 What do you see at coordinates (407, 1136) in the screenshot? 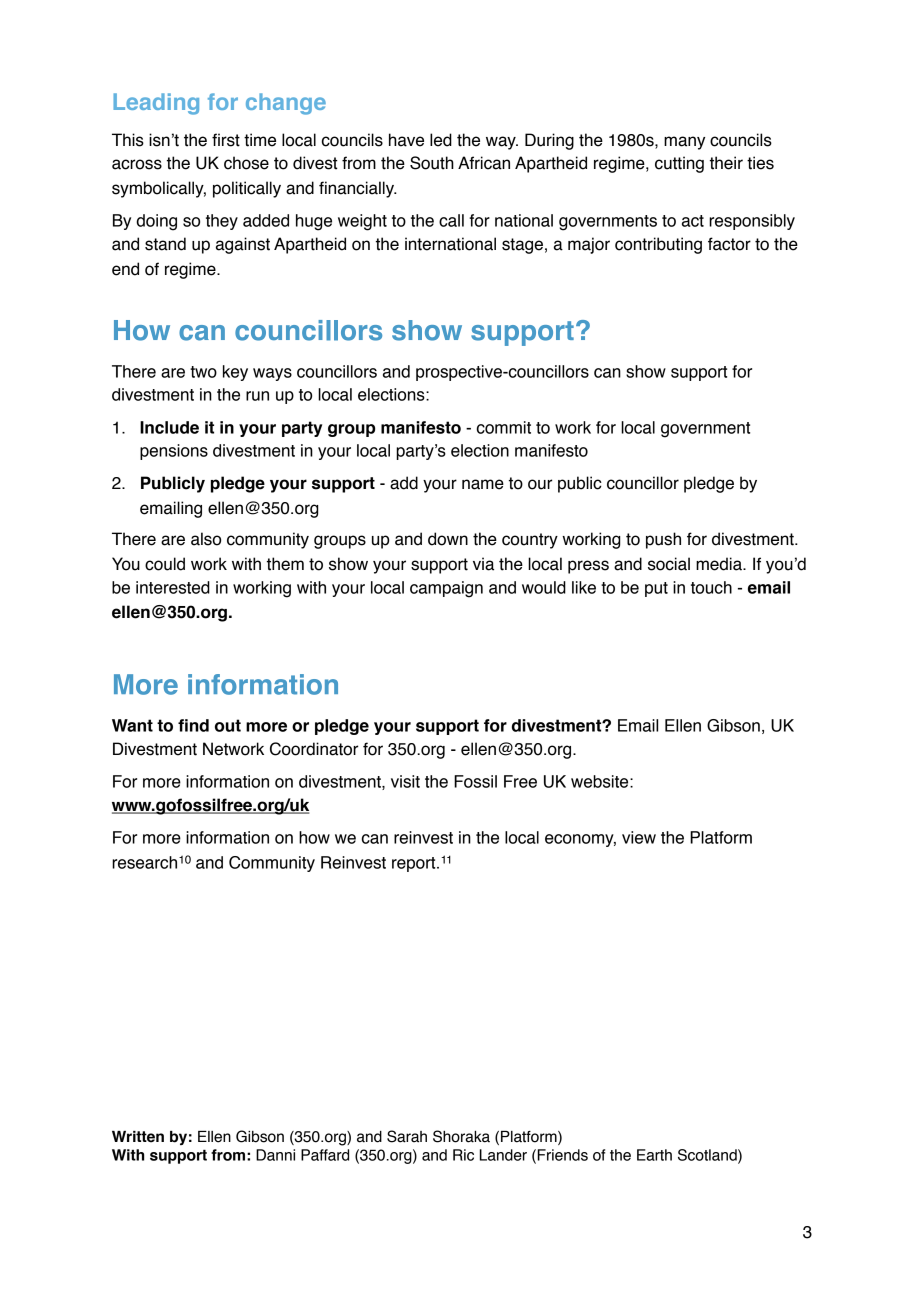
I see `Sarah` at bounding box center [407, 1136].
